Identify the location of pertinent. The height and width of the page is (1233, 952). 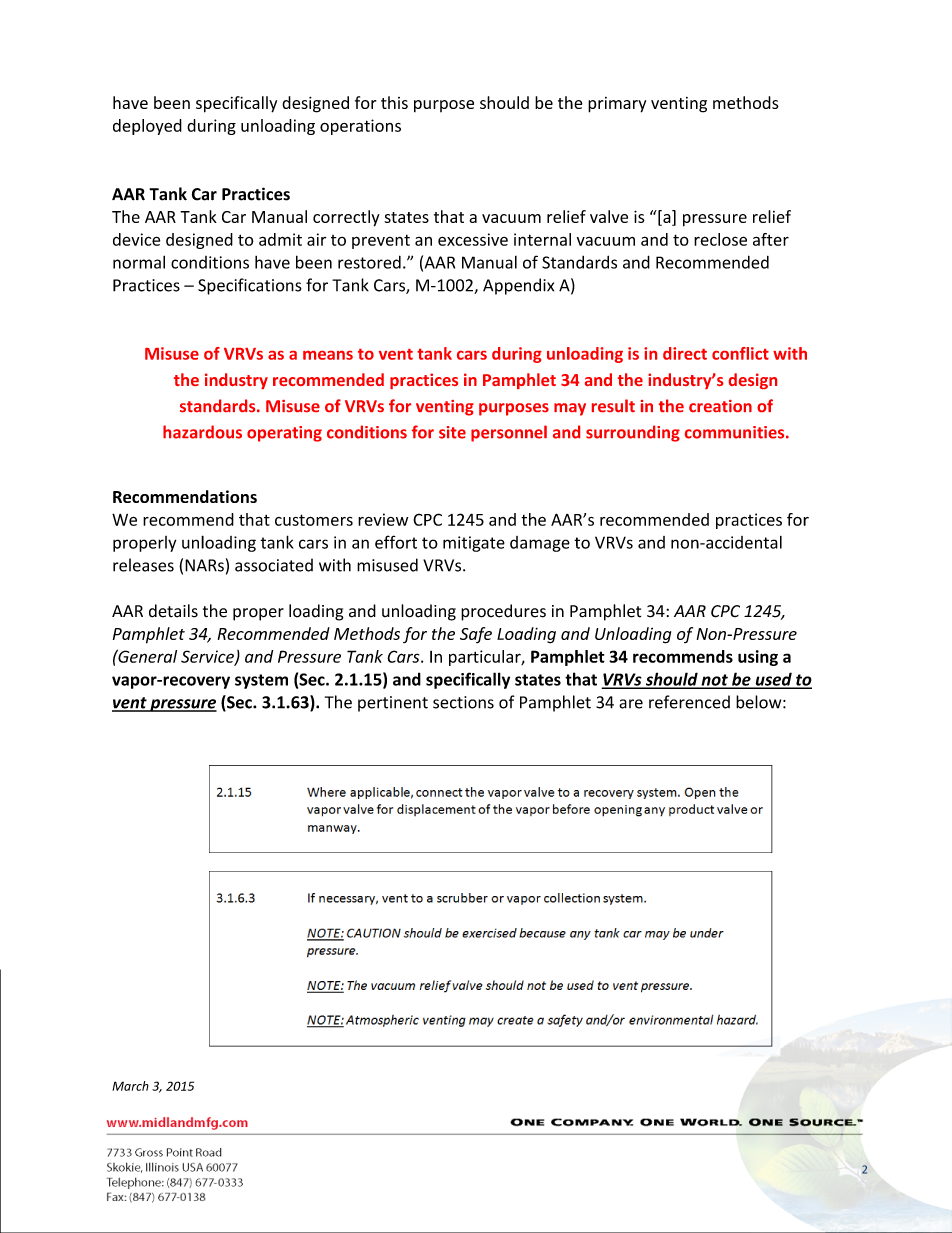
(393, 704).
